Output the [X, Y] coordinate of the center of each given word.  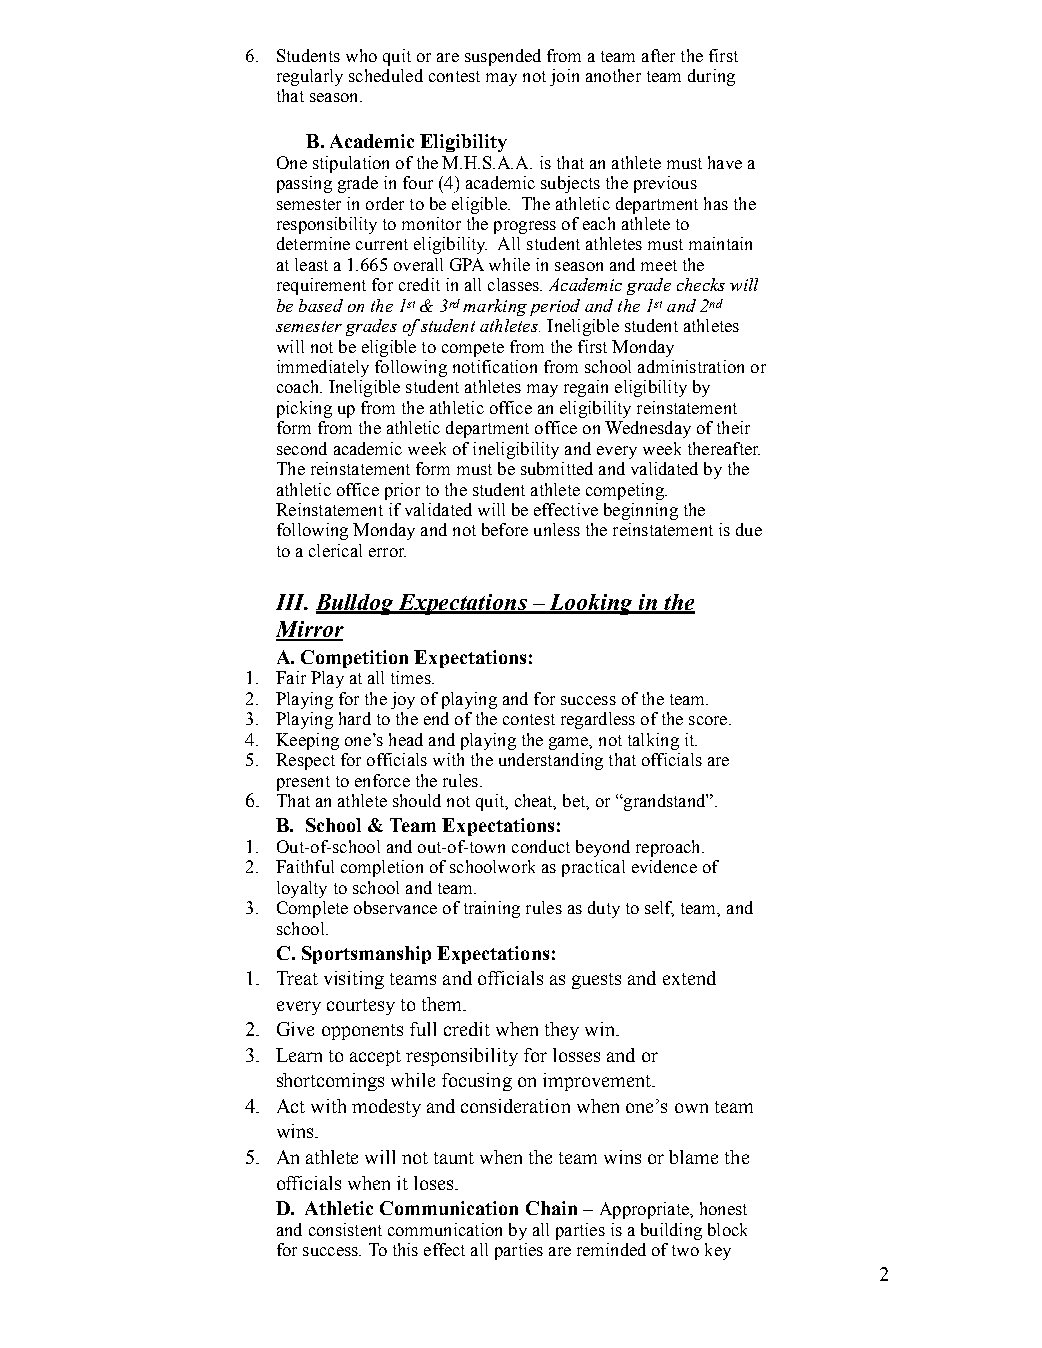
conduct [541, 846]
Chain [551, 1208]
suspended [503, 57]
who [361, 55]
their [733, 427]
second [302, 448]
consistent [345, 1229]
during [711, 77]
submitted [557, 468]
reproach [669, 848]
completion [382, 868]
